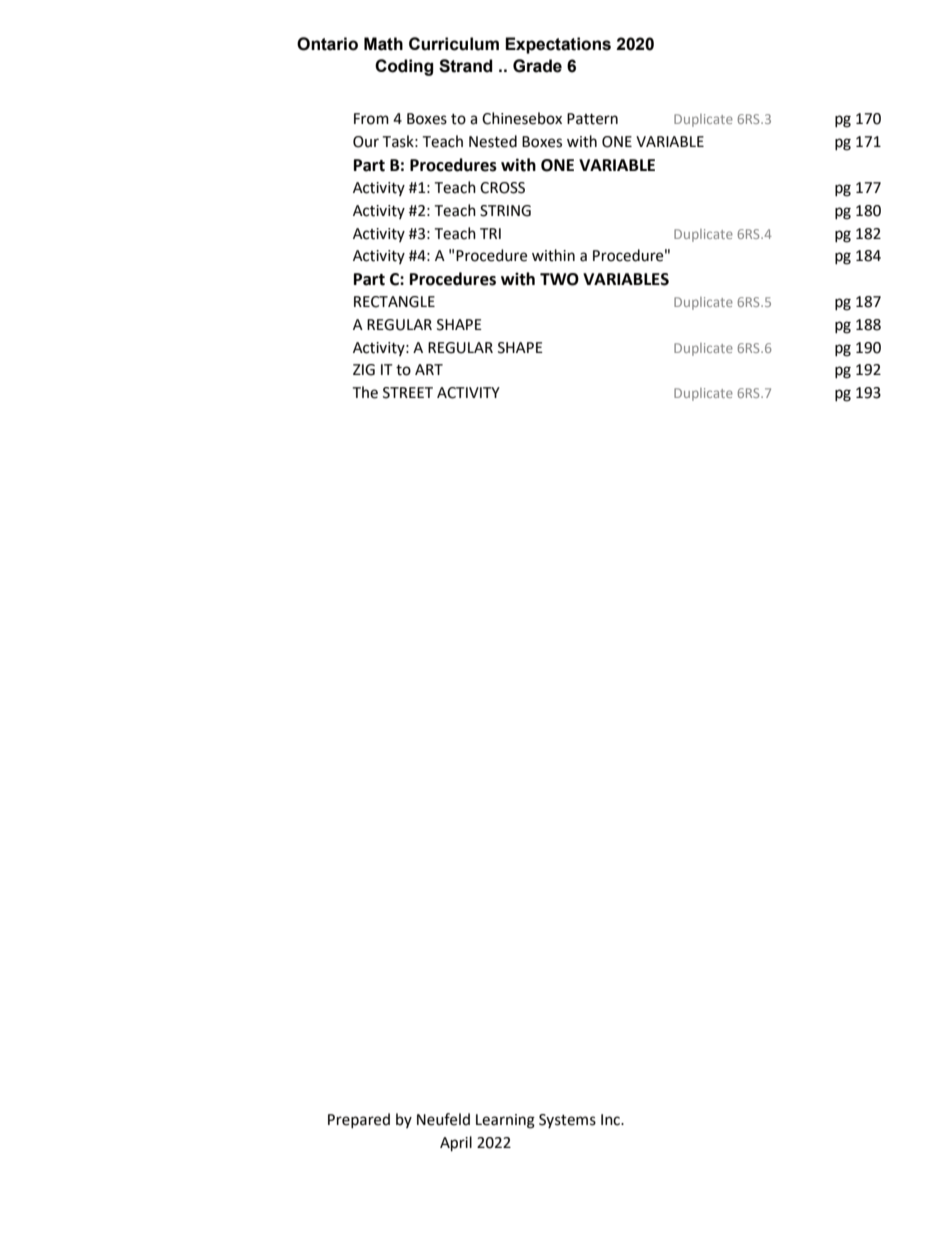 The width and height of the document is (952, 1233). I want to click on Inc, so click(611, 1120).
